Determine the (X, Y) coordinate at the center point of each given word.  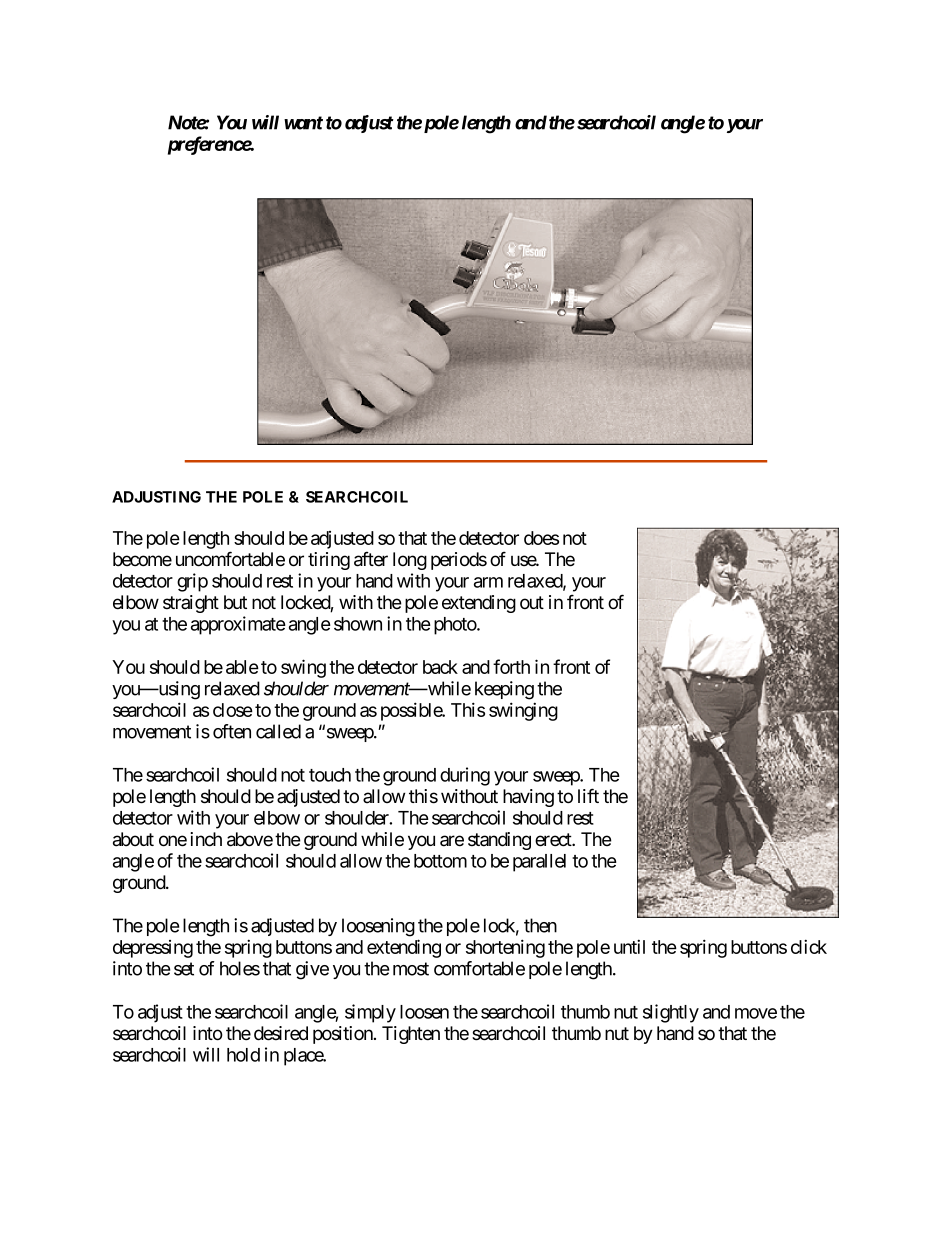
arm (488, 582)
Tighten (411, 1035)
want (303, 123)
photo (456, 626)
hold (243, 1055)
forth (511, 666)
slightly (671, 1013)
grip (192, 582)
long (410, 561)
